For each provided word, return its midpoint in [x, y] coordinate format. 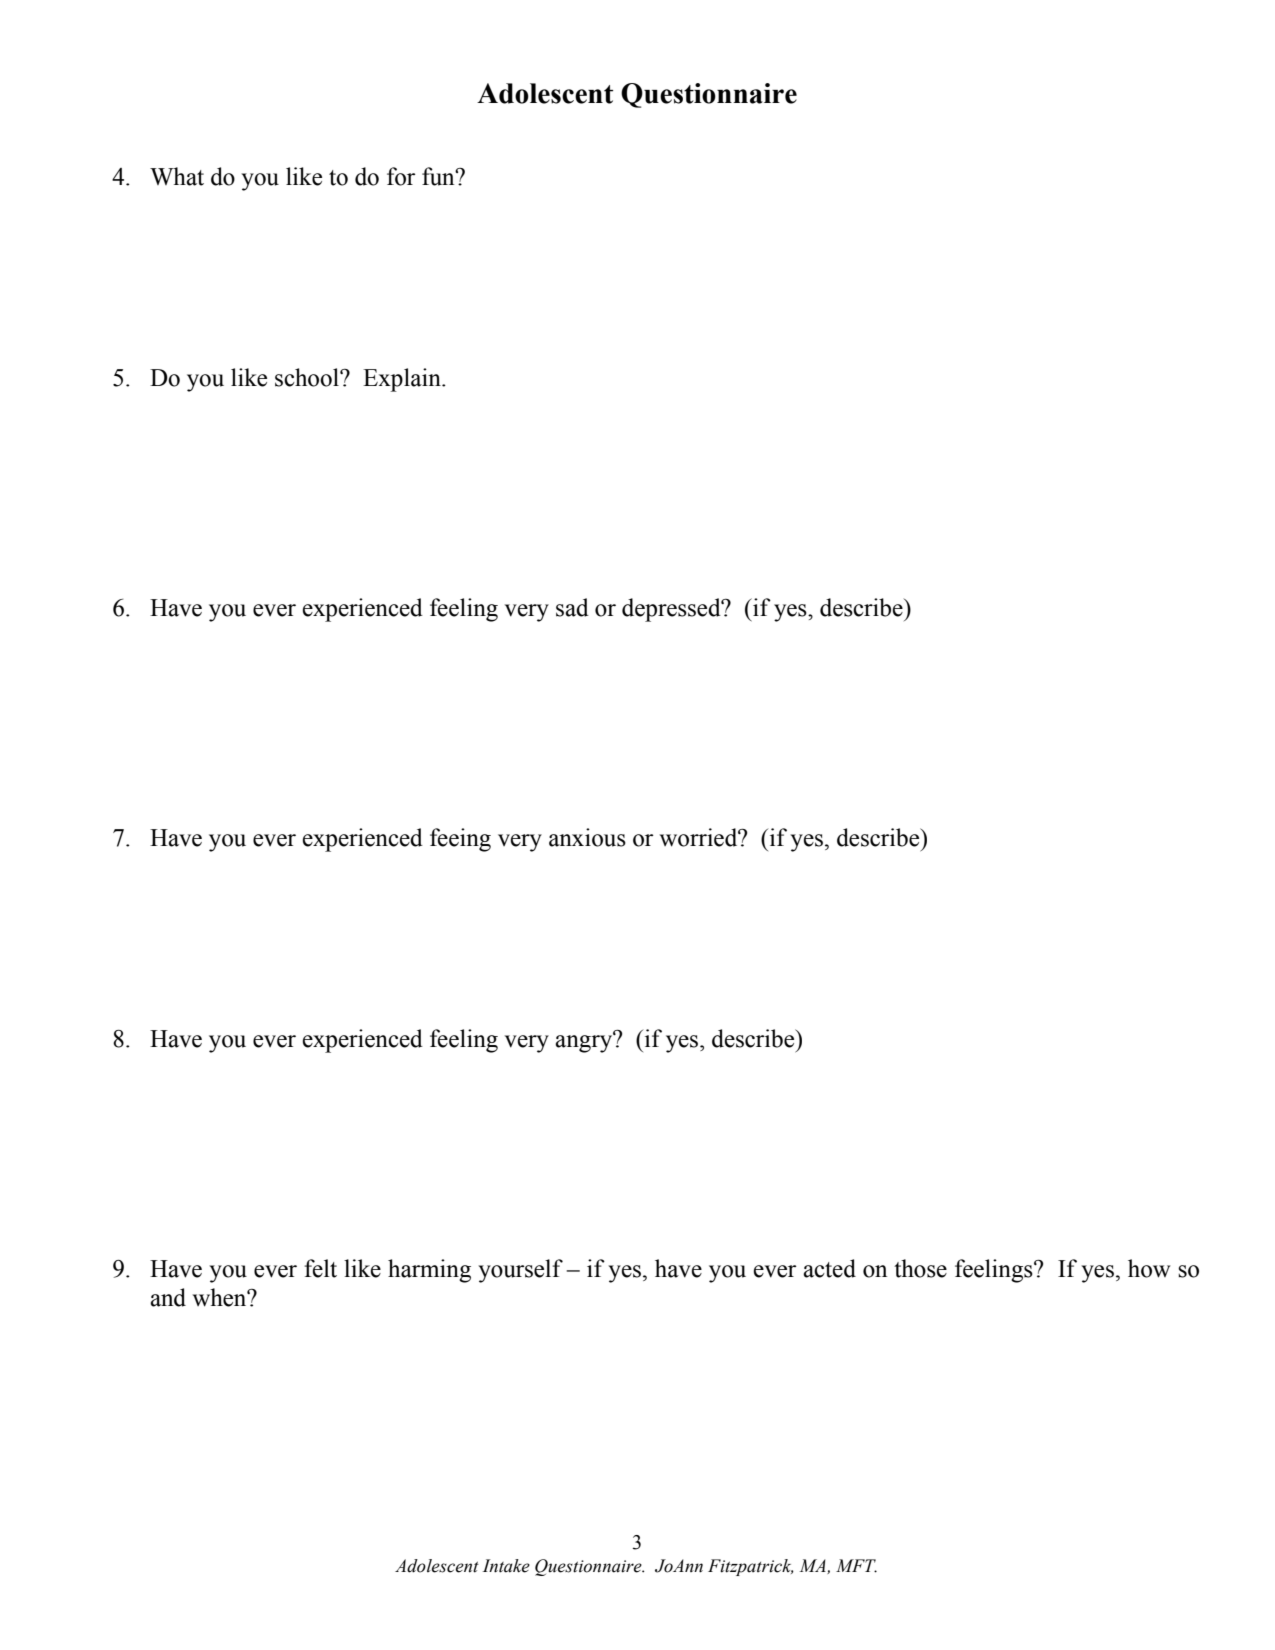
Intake [506, 1566]
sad [572, 607]
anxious [587, 837]
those [920, 1268]
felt [320, 1268]
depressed [672, 610]
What [177, 176]
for [401, 176]
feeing [460, 840]
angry [585, 1043]
